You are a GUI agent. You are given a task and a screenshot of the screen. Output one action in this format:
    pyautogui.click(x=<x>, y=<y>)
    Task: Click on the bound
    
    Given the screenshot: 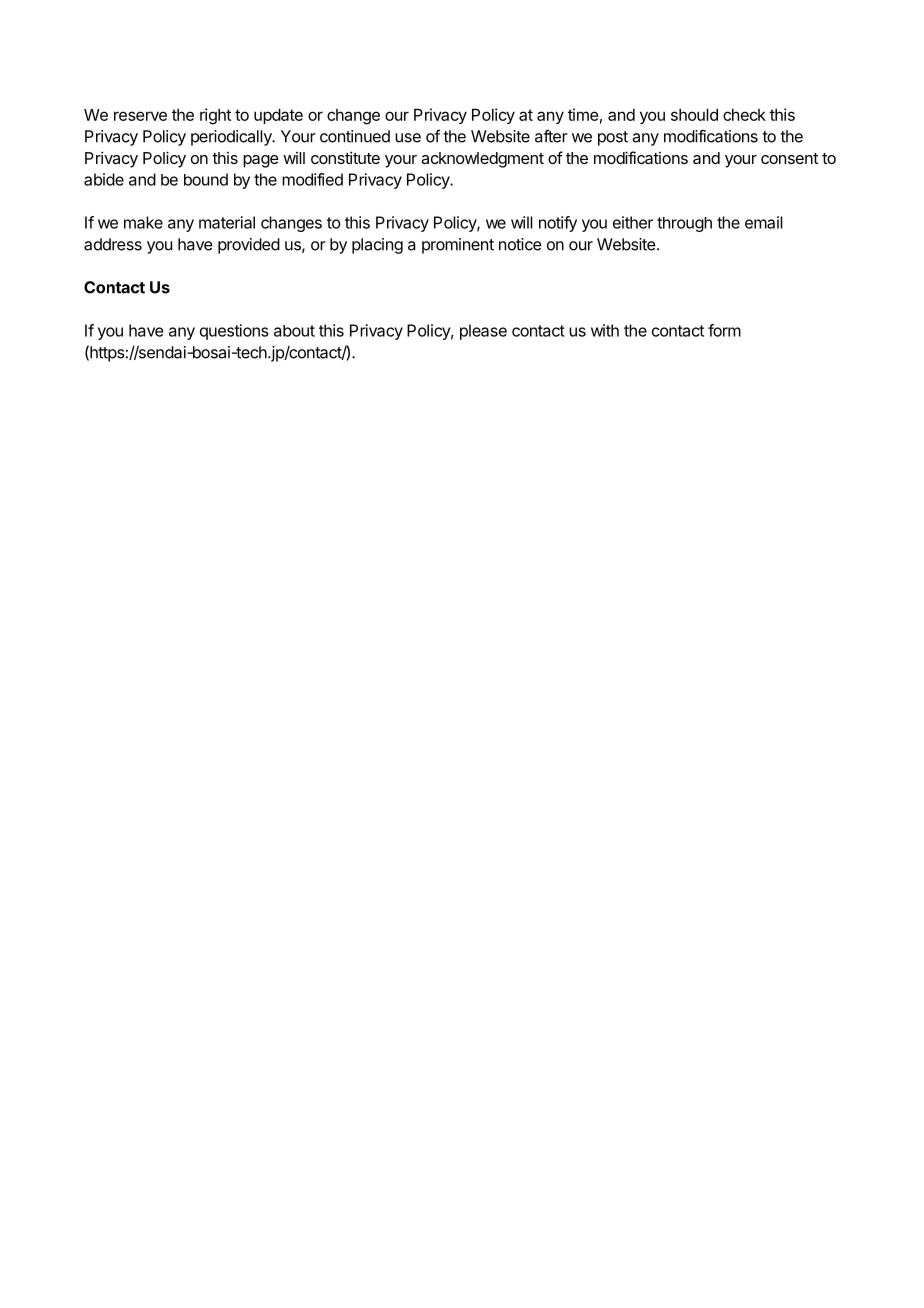 What is the action you would take?
    pyautogui.click(x=206, y=179)
